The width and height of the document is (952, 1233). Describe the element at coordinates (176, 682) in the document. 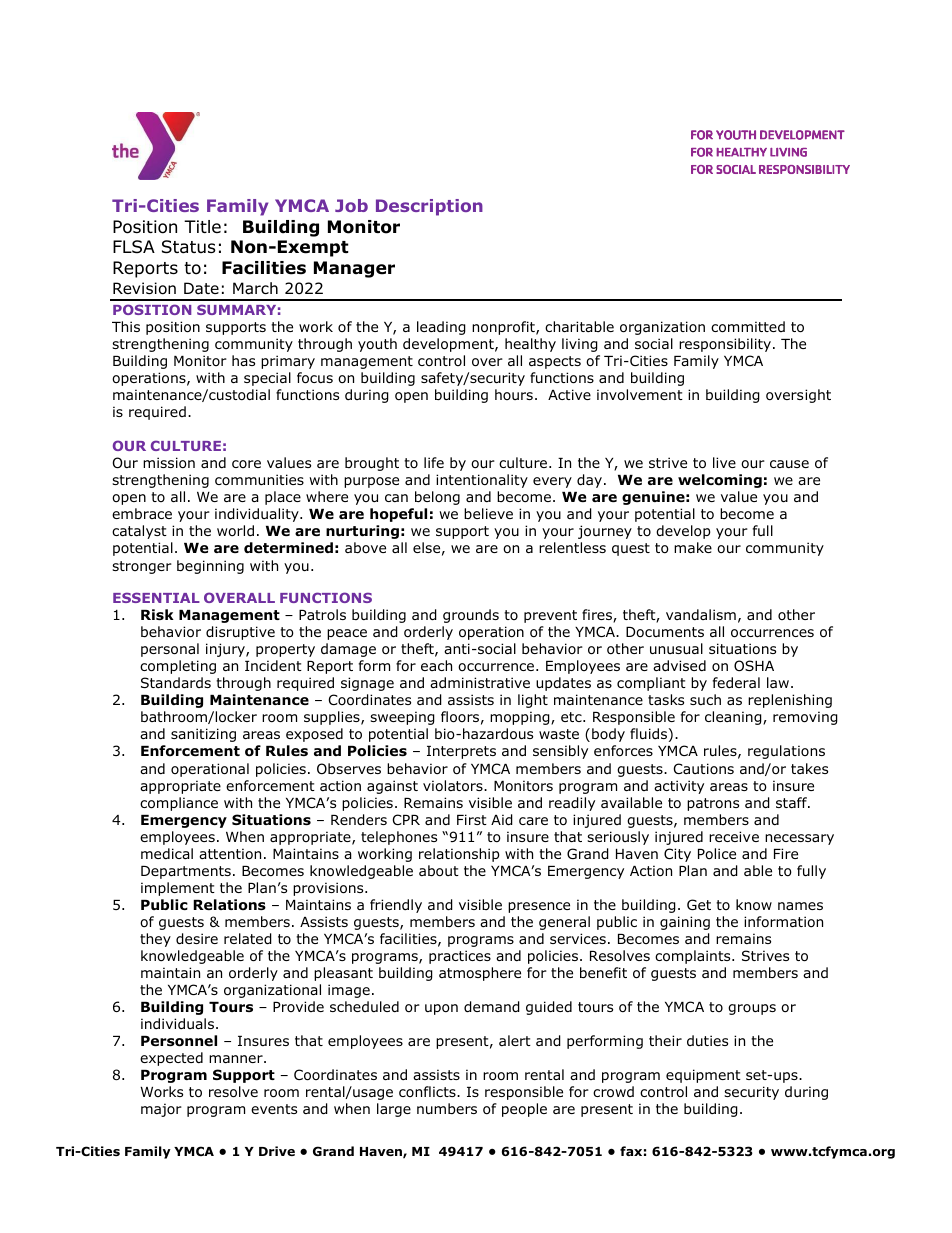

I see `Standards` at that location.
